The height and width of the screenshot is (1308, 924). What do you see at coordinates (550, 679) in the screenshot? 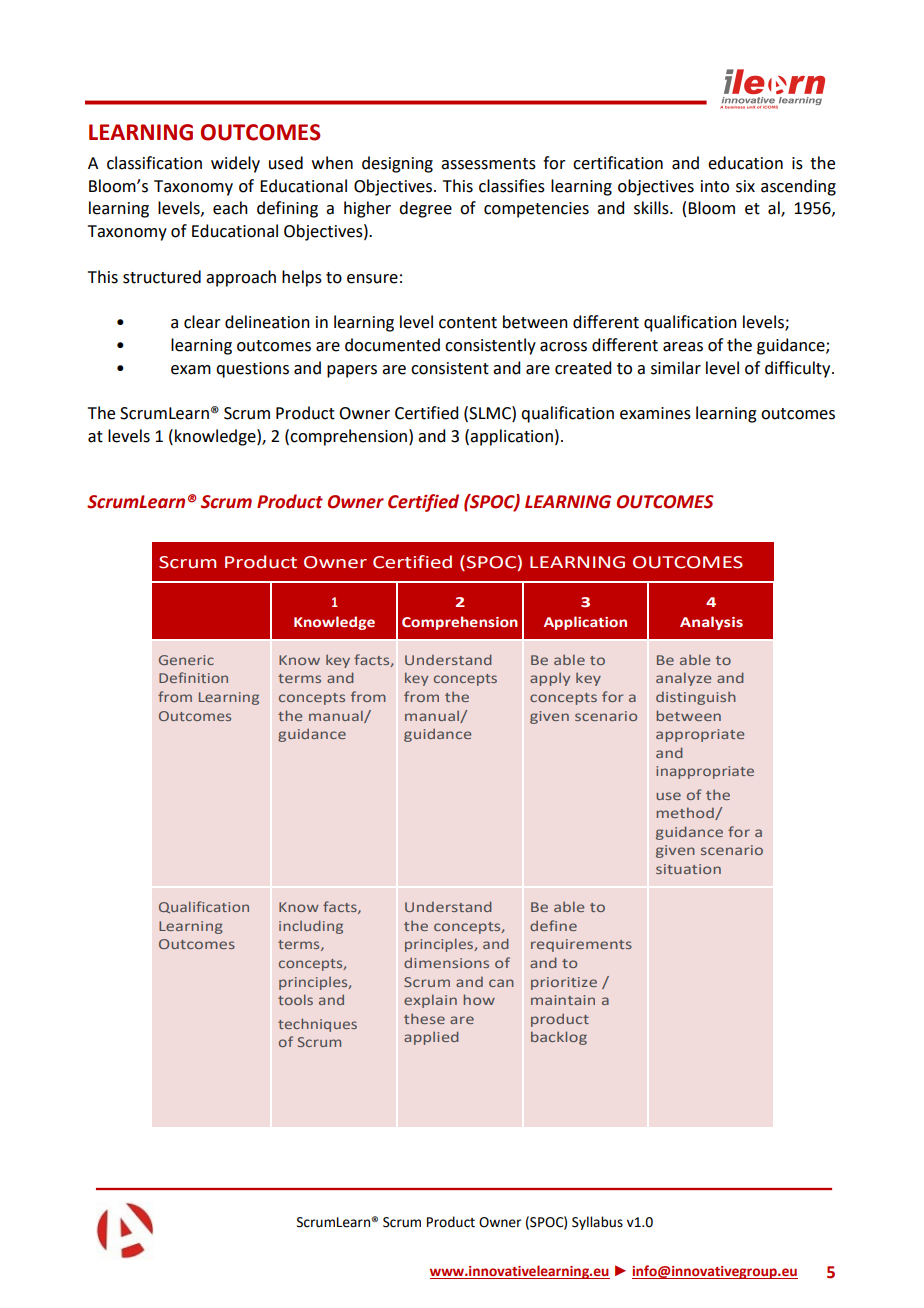
I see `apply` at bounding box center [550, 679].
